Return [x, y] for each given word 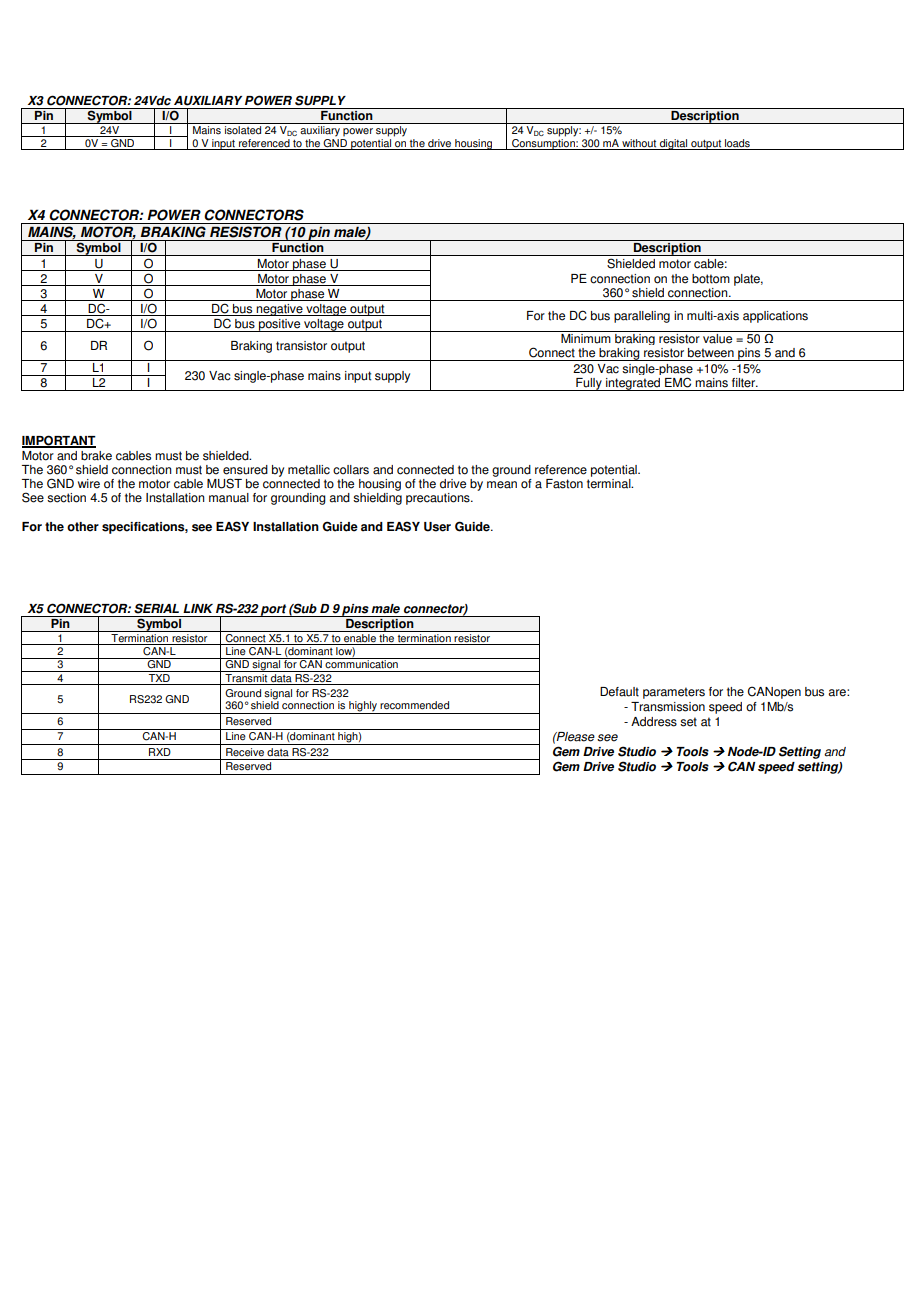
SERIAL [156, 608]
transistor [301, 346]
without [639, 143]
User [437, 527]
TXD [159, 676]
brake [96, 456]
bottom [711, 279]
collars [351, 470]
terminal [610, 482]
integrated [633, 384]
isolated [243, 130]
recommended [414, 705]
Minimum [586, 337]
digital [674, 144]
